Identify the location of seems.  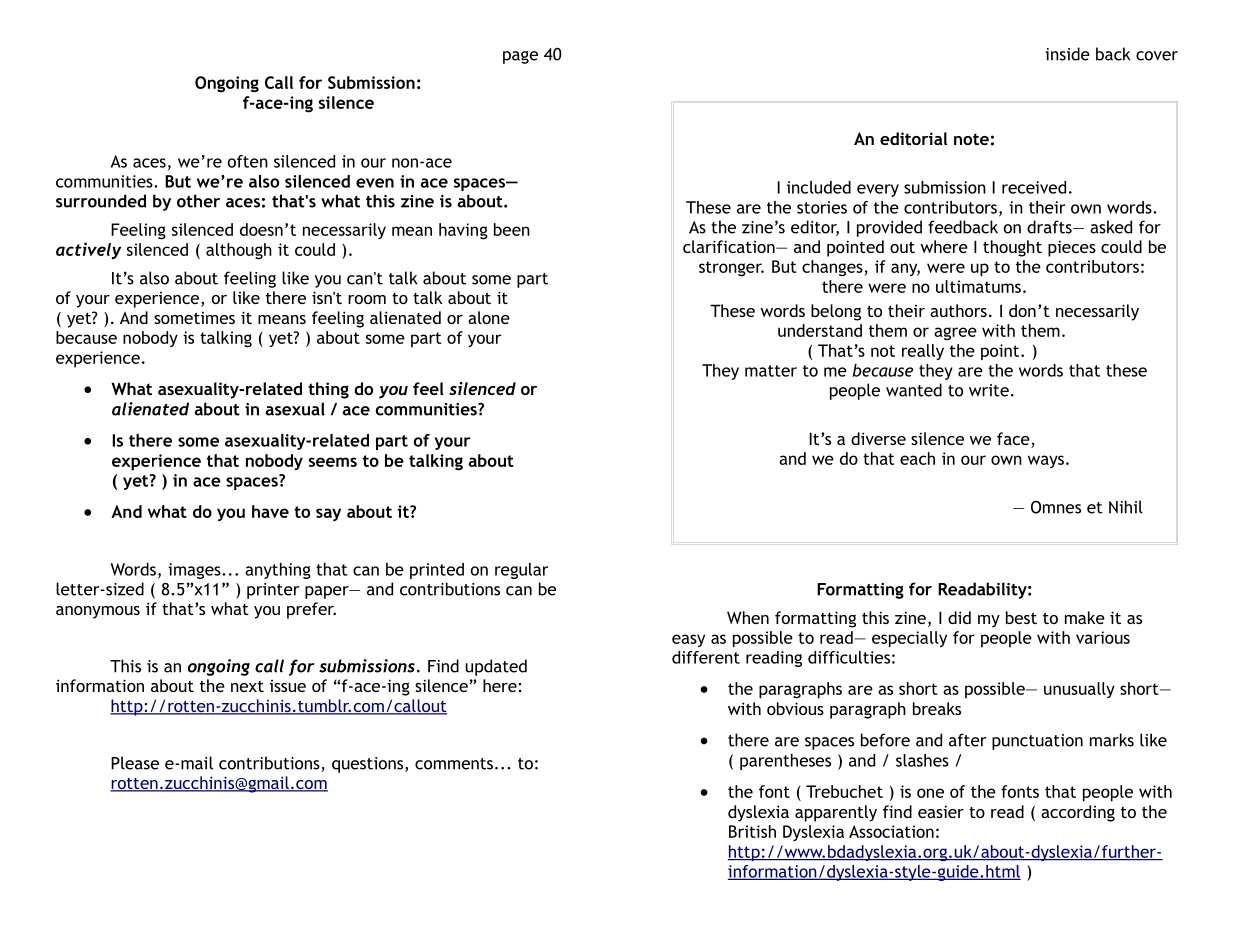
(333, 462).
